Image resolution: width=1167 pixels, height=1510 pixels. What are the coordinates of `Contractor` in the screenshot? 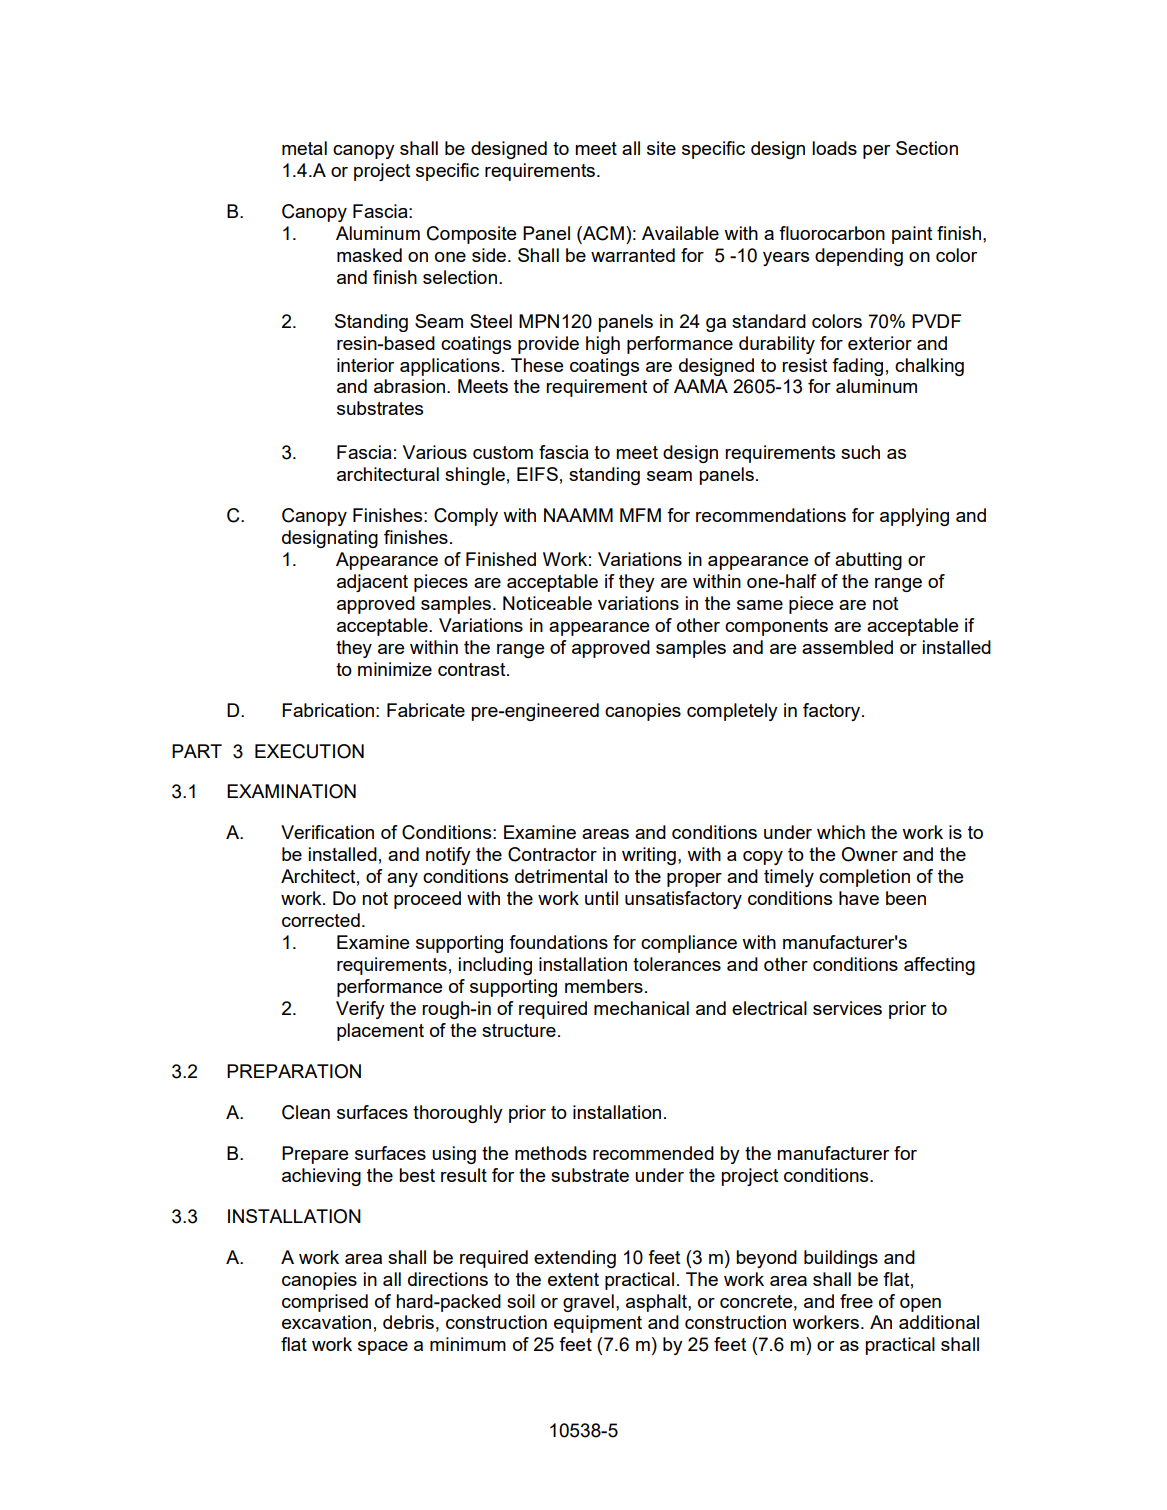 It's located at (552, 854).
